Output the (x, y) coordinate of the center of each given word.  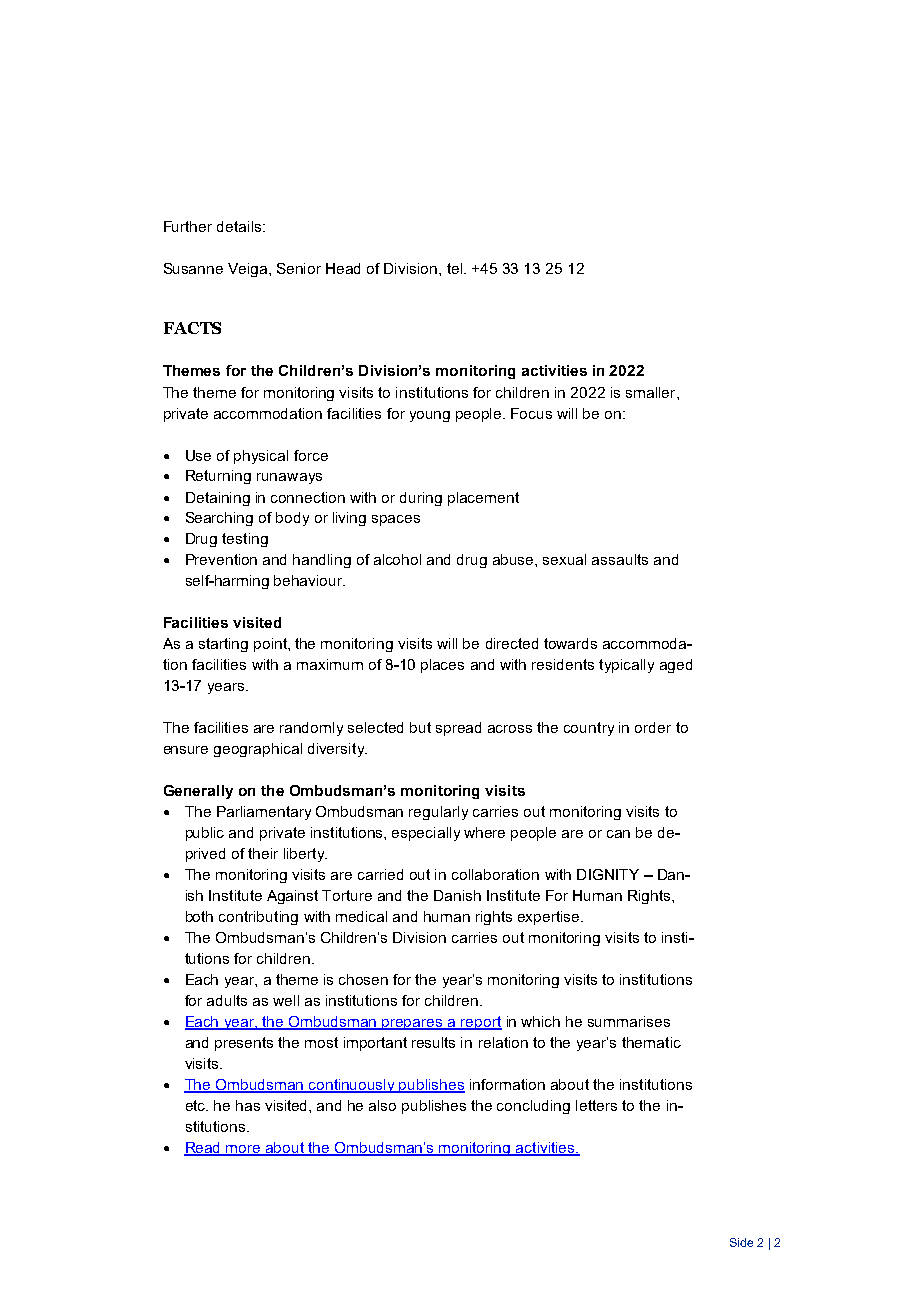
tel (456, 268)
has (248, 1105)
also (382, 1105)
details (240, 226)
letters (596, 1105)
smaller (652, 392)
